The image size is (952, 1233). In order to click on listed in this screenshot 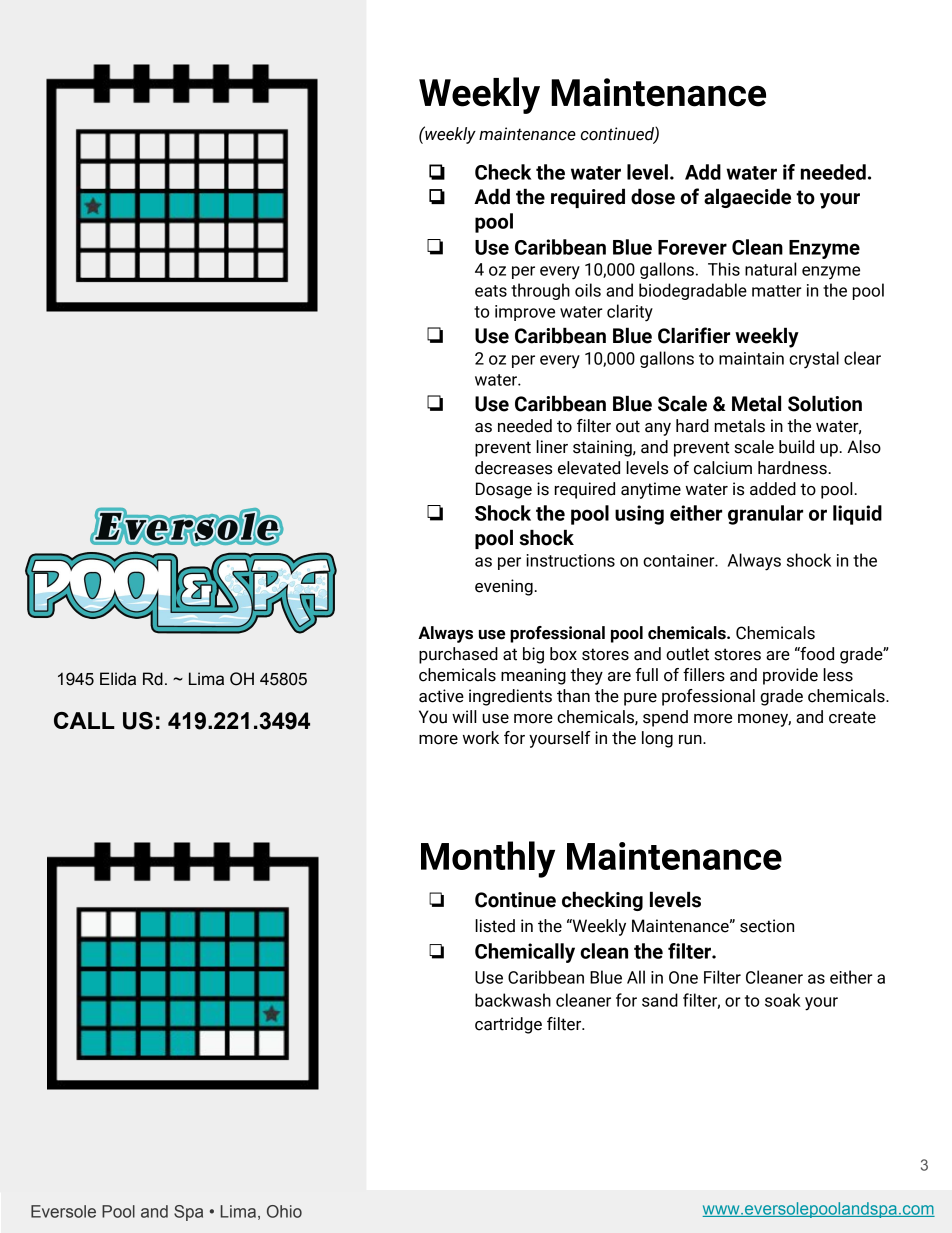, I will do `click(495, 926)`.
